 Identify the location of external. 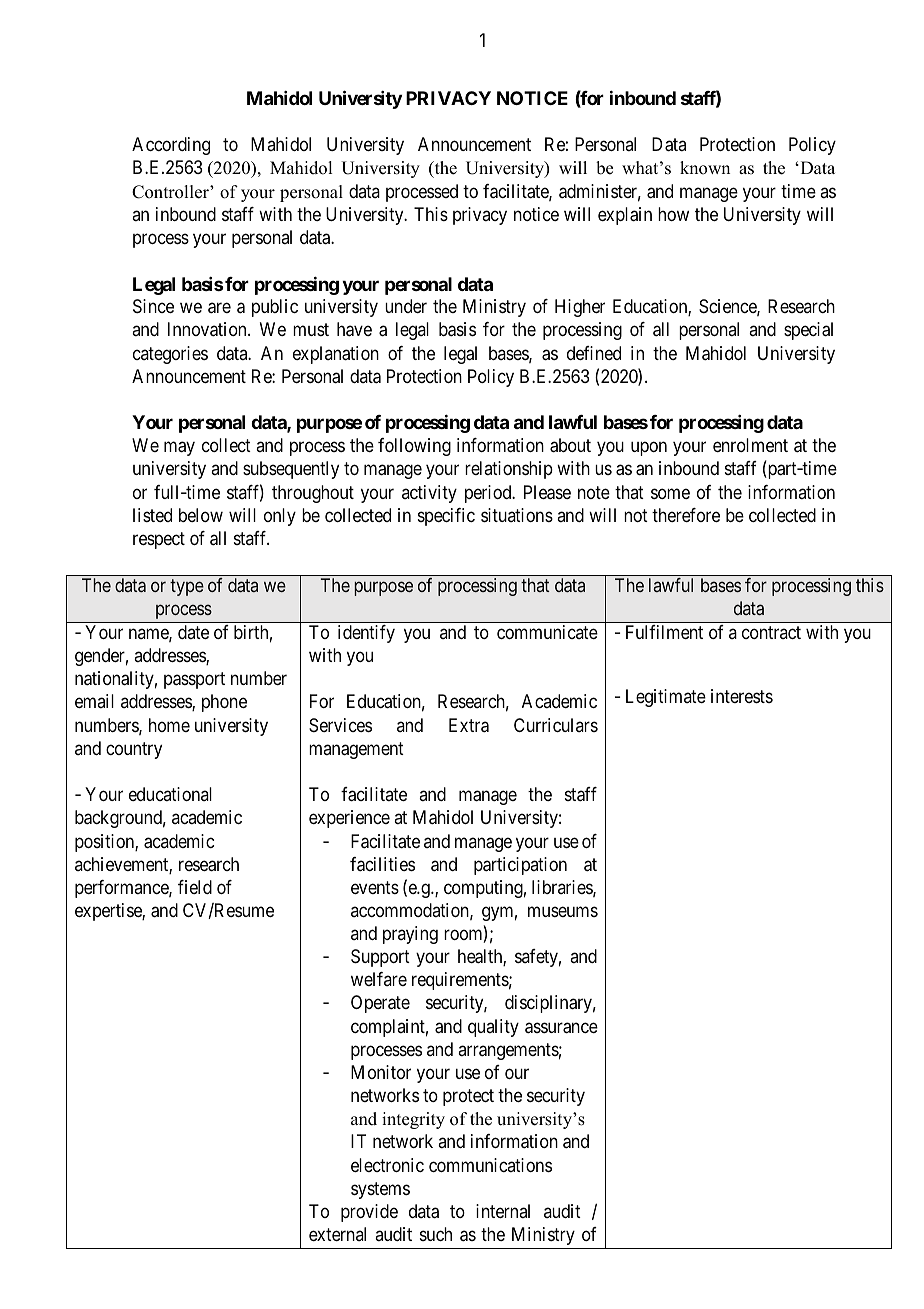
(337, 1234).
